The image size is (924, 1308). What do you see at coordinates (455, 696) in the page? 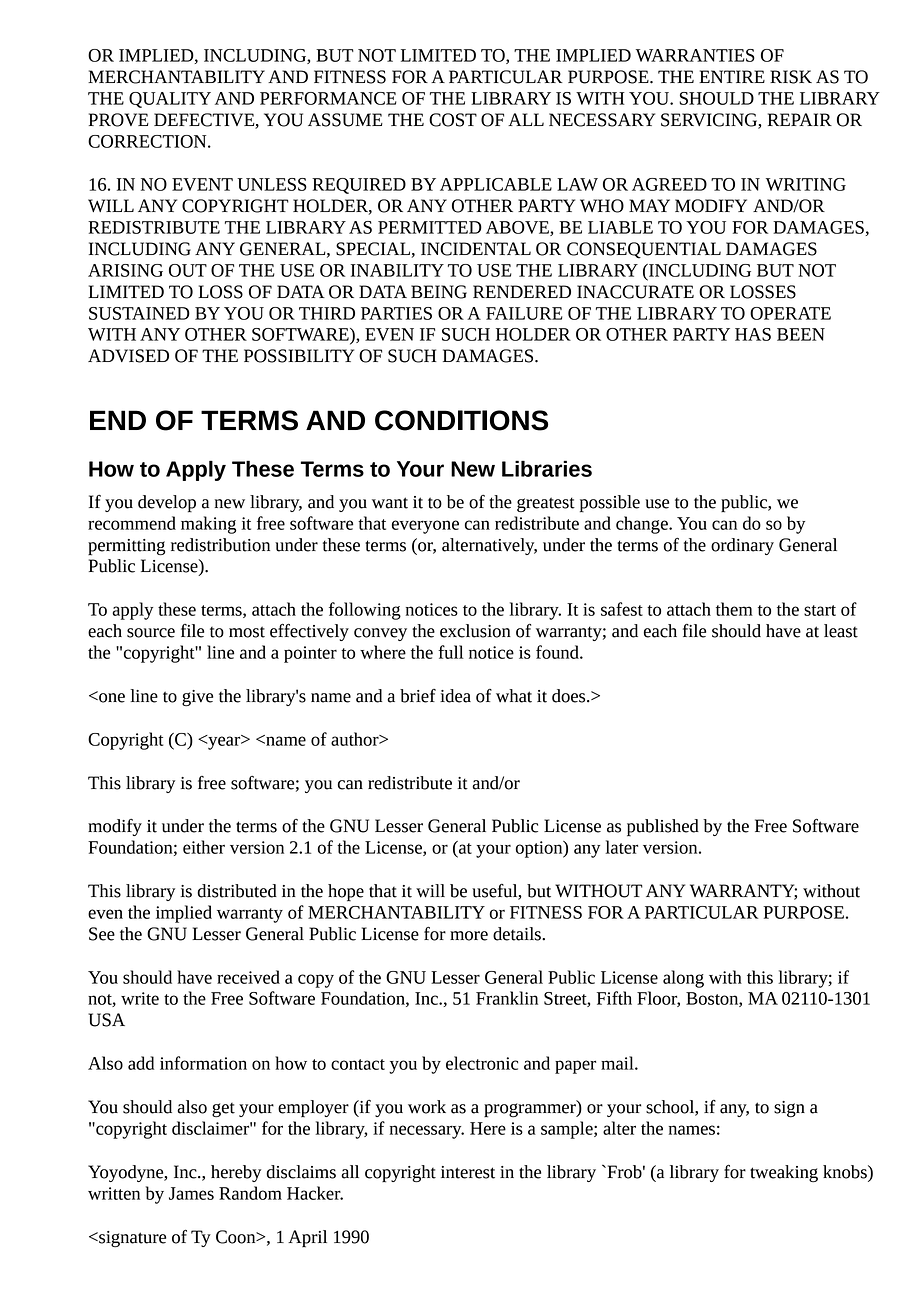
I see `idea` at bounding box center [455, 696].
